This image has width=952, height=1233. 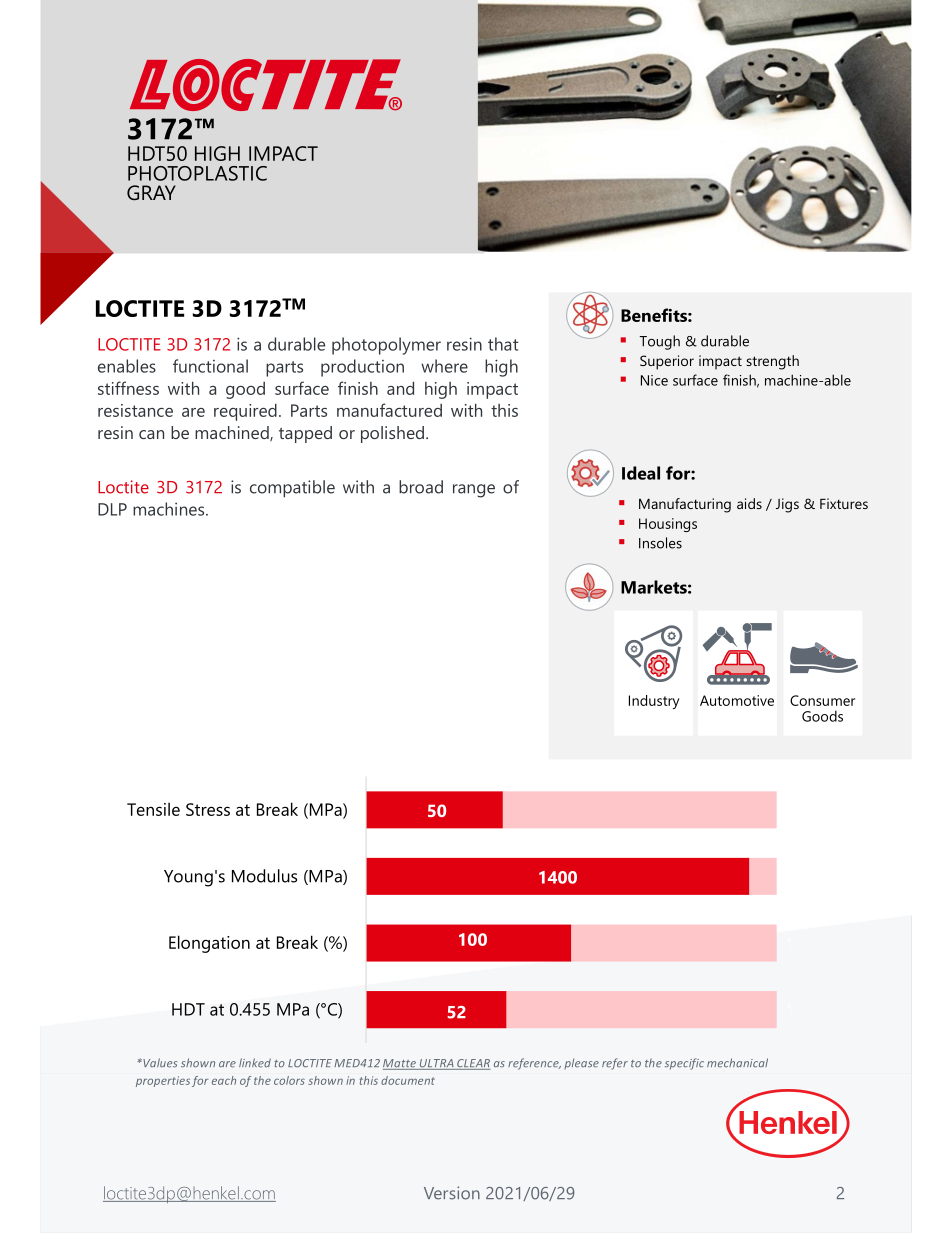 What do you see at coordinates (503, 344) in the image?
I see `that` at bounding box center [503, 344].
